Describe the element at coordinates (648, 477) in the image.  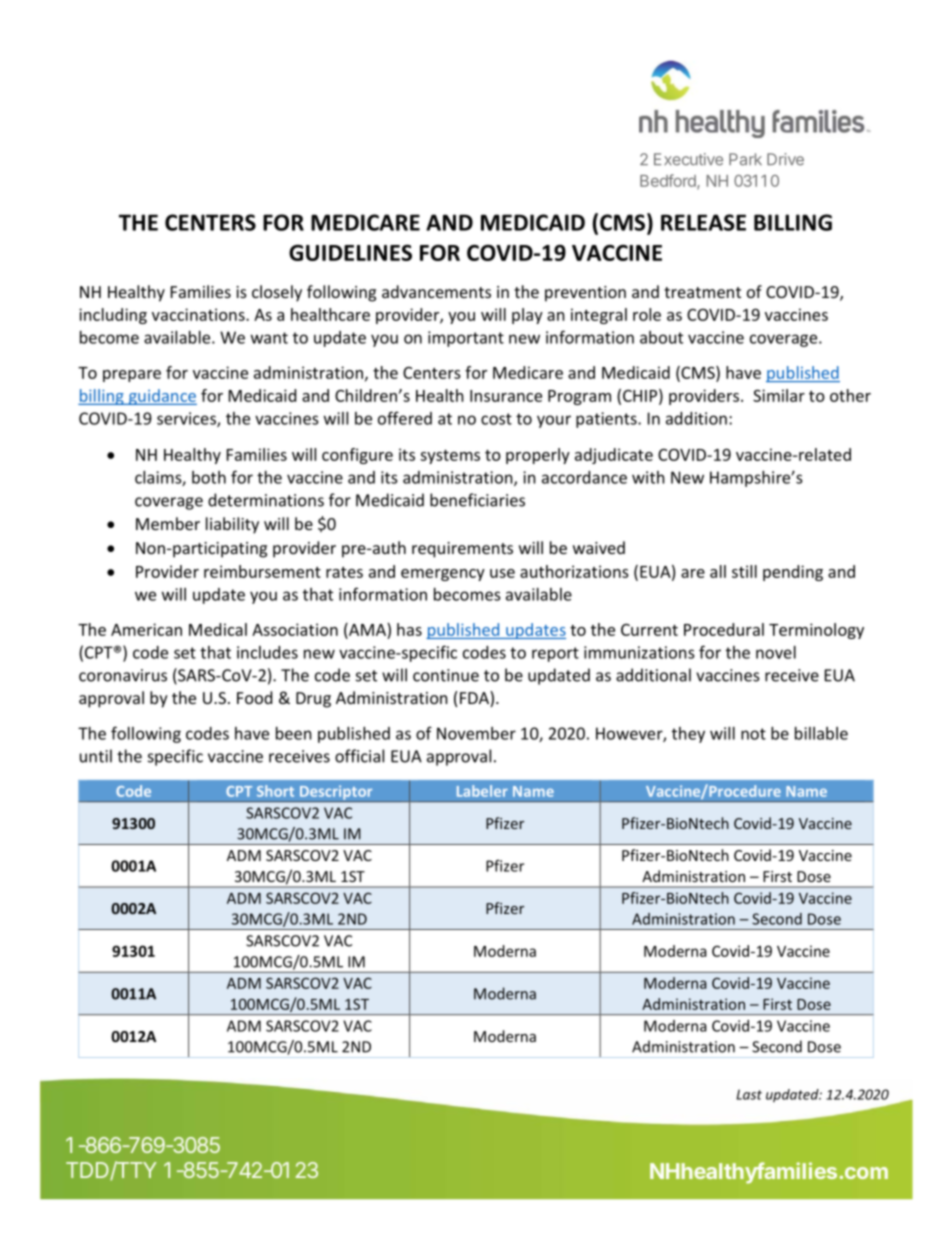
I see `with` at that location.
